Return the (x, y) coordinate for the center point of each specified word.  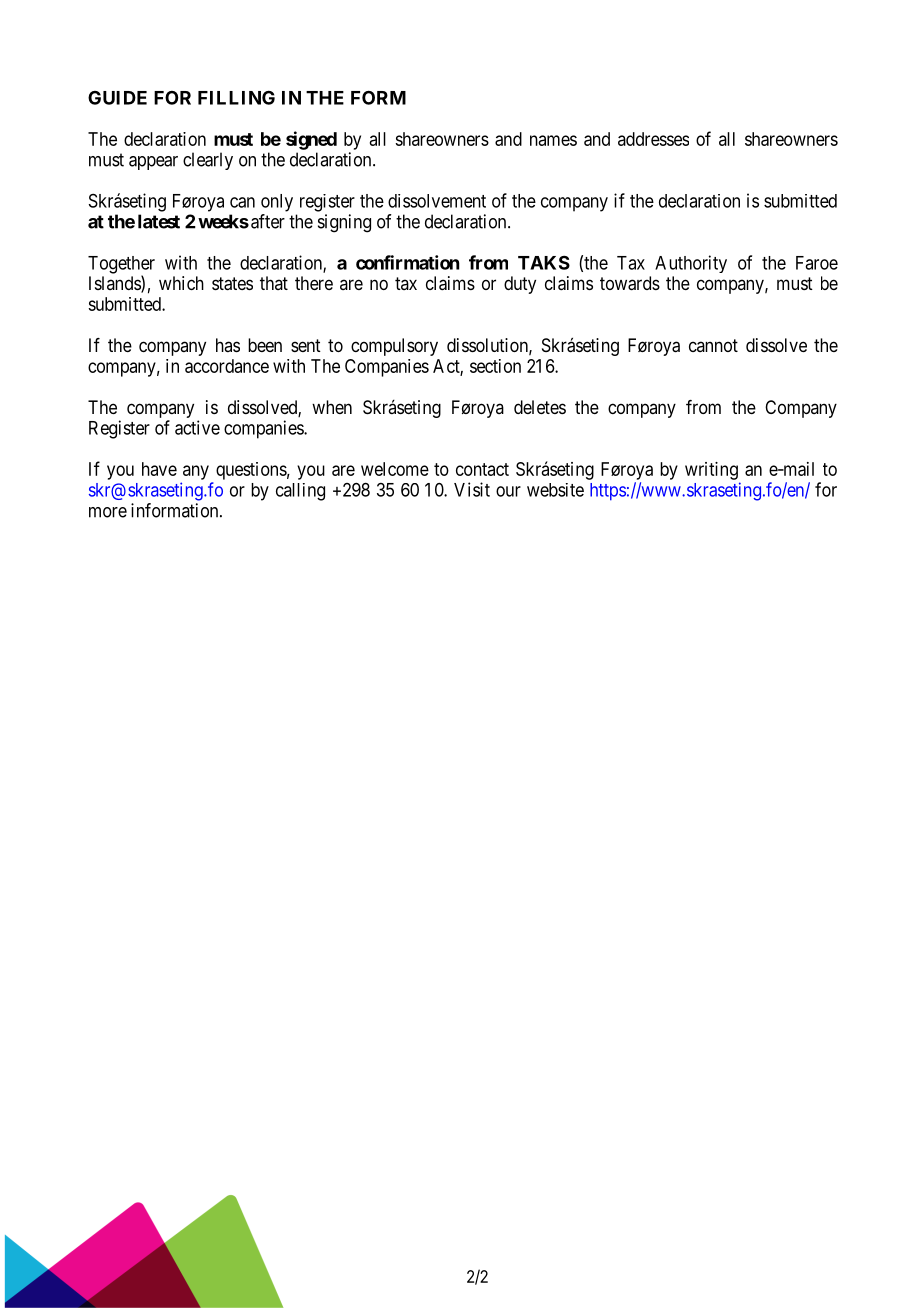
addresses (653, 139)
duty (520, 285)
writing (711, 471)
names (553, 140)
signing (344, 223)
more (108, 512)
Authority (691, 264)
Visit (472, 489)
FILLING (236, 97)
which (181, 283)
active (197, 427)
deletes (540, 407)
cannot (713, 345)
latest (159, 221)
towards (630, 283)
